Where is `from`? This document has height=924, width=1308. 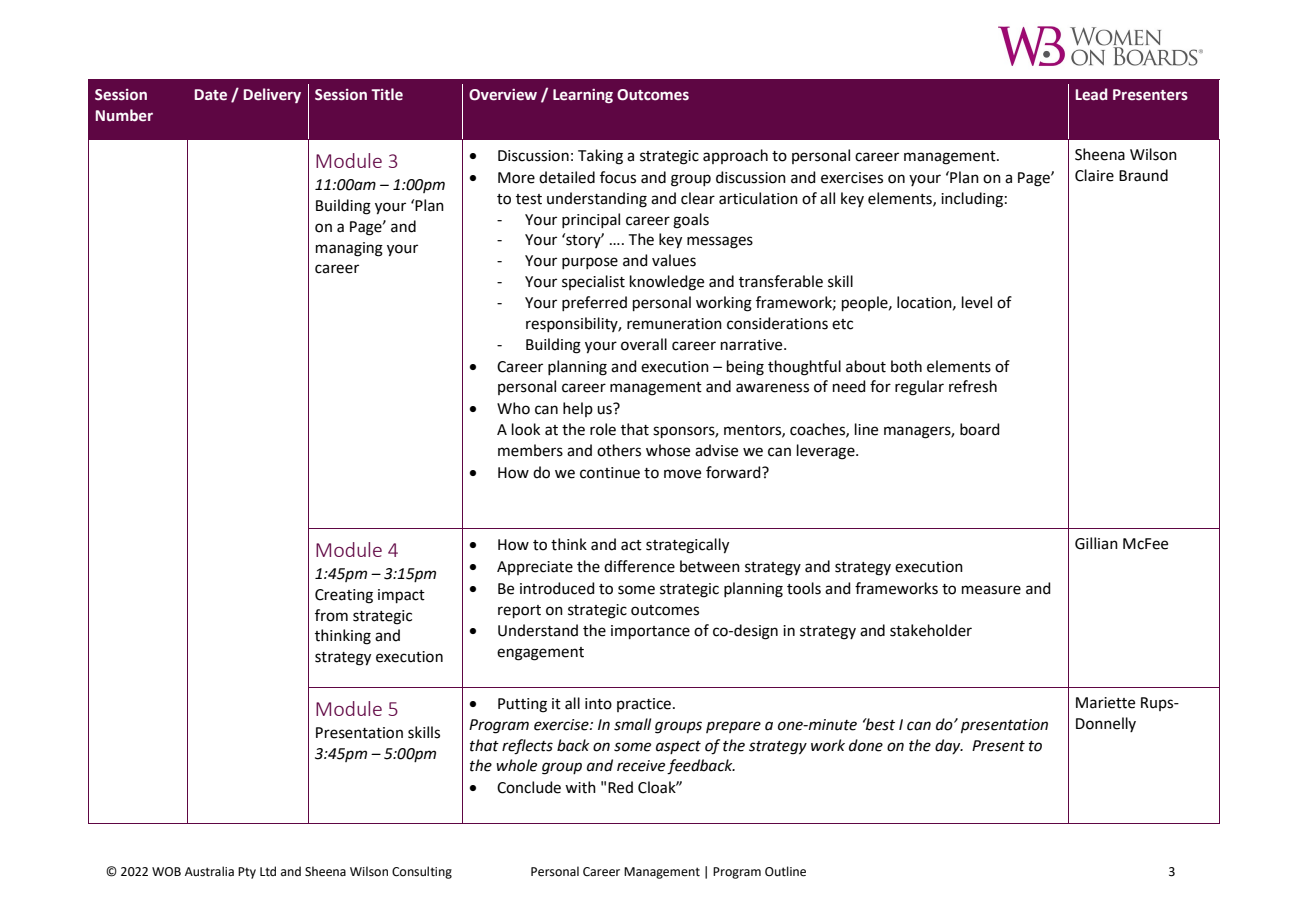
from is located at coordinates (331, 615).
